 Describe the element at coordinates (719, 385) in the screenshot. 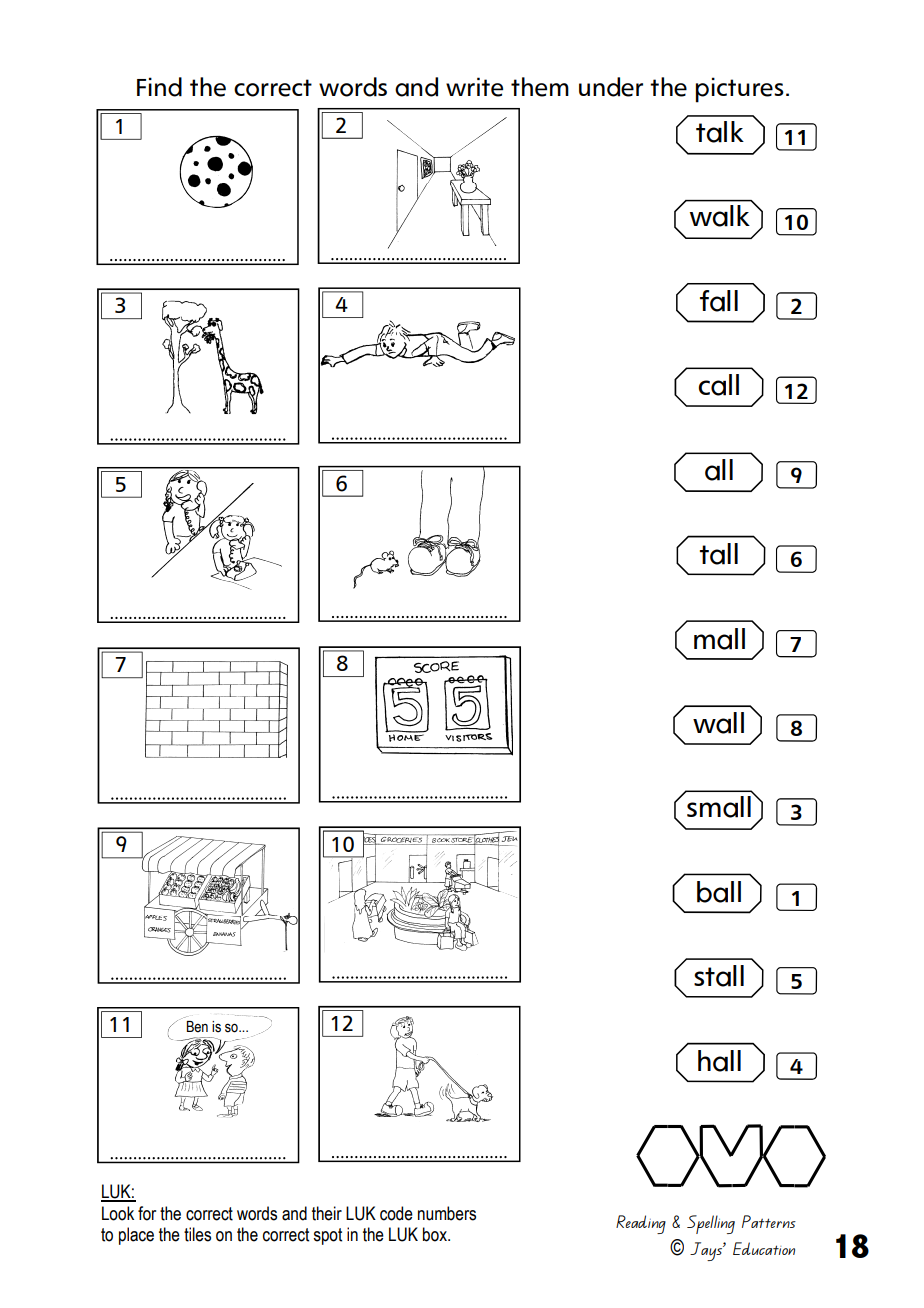

I see `call` at that location.
